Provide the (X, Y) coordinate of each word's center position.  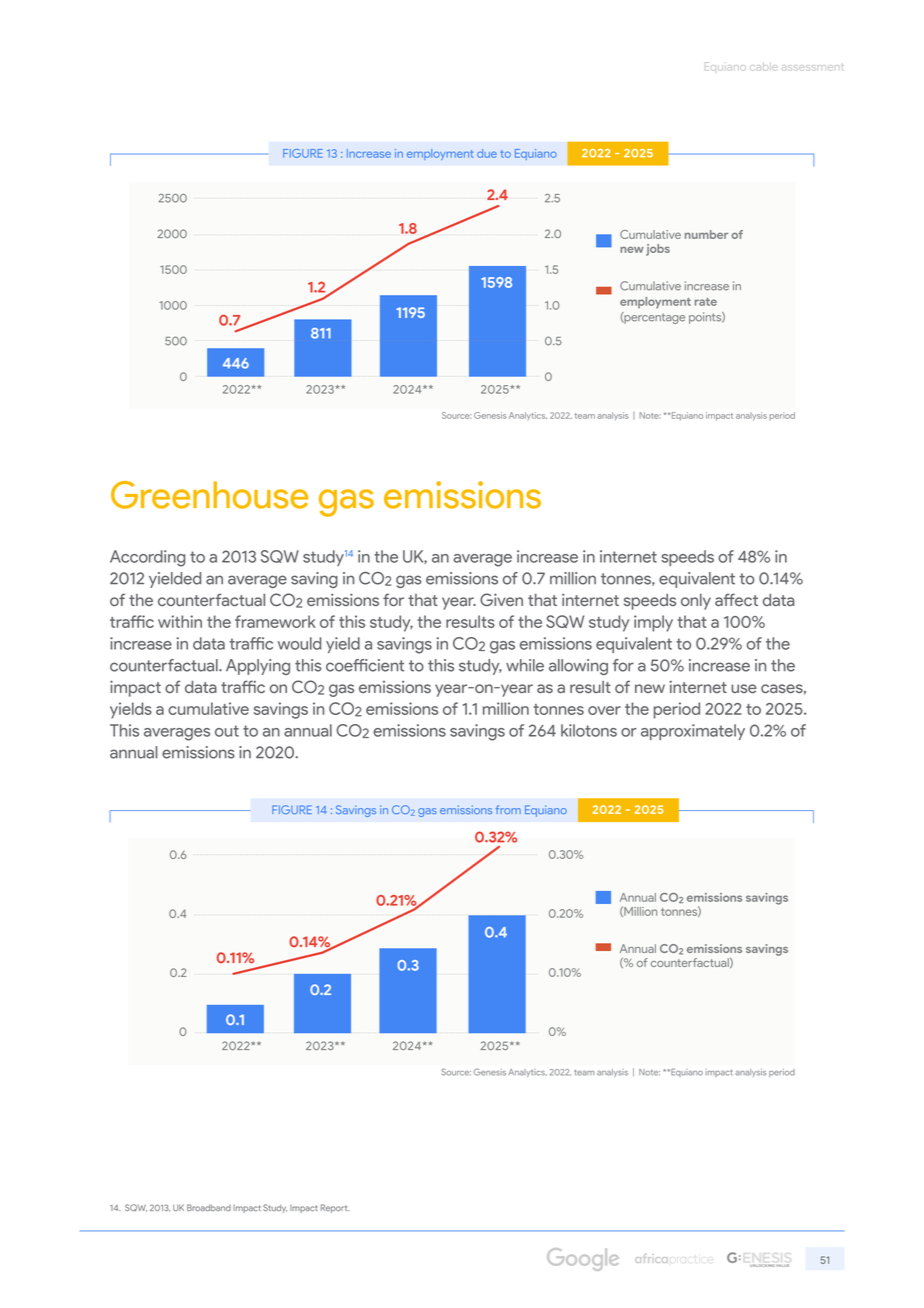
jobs (658, 250)
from (508, 809)
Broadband (209, 1207)
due (487, 153)
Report (335, 1208)
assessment (813, 67)
